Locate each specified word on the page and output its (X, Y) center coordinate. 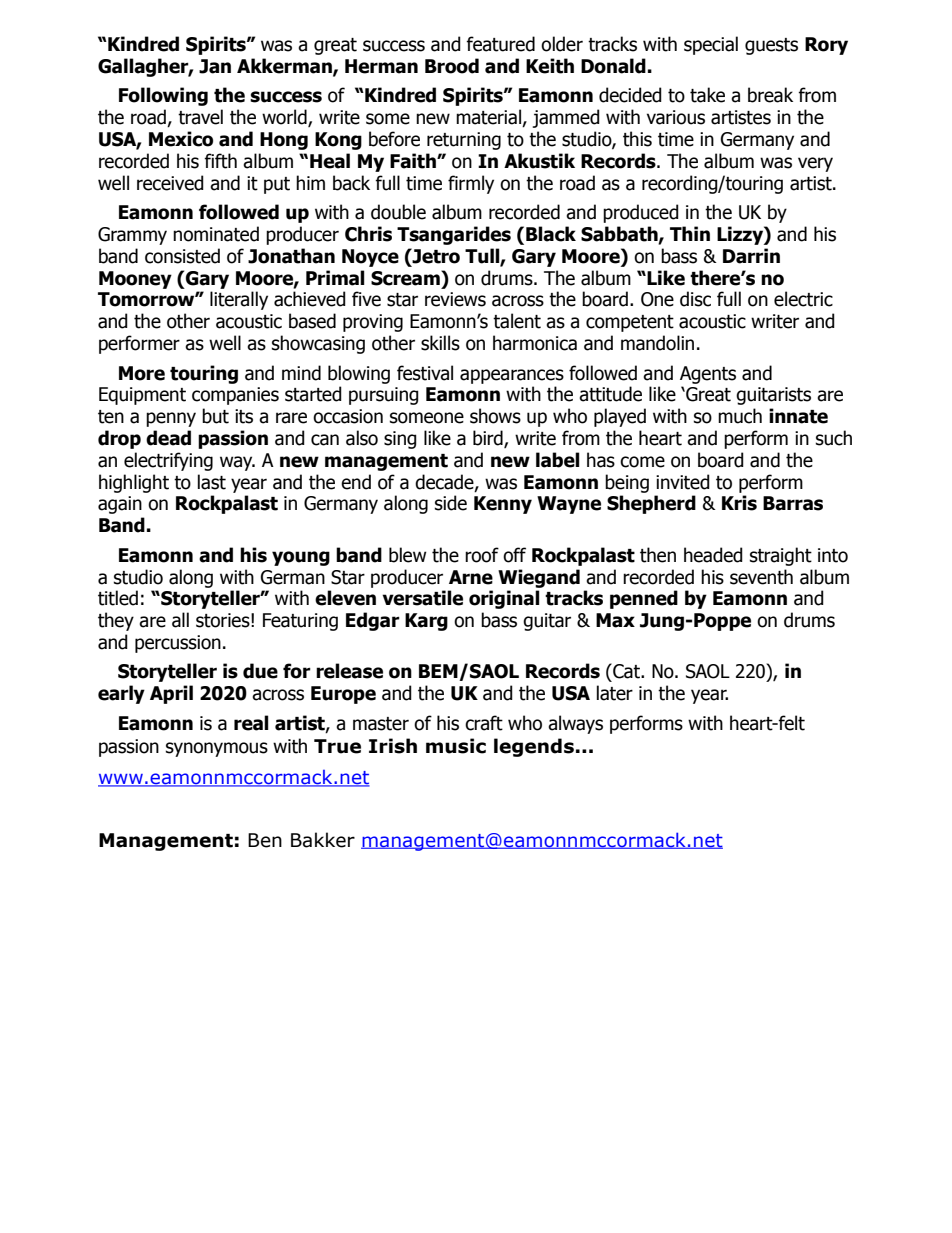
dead (168, 438)
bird (489, 439)
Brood (452, 66)
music (456, 746)
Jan (215, 66)
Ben (265, 840)
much (740, 416)
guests (771, 46)
